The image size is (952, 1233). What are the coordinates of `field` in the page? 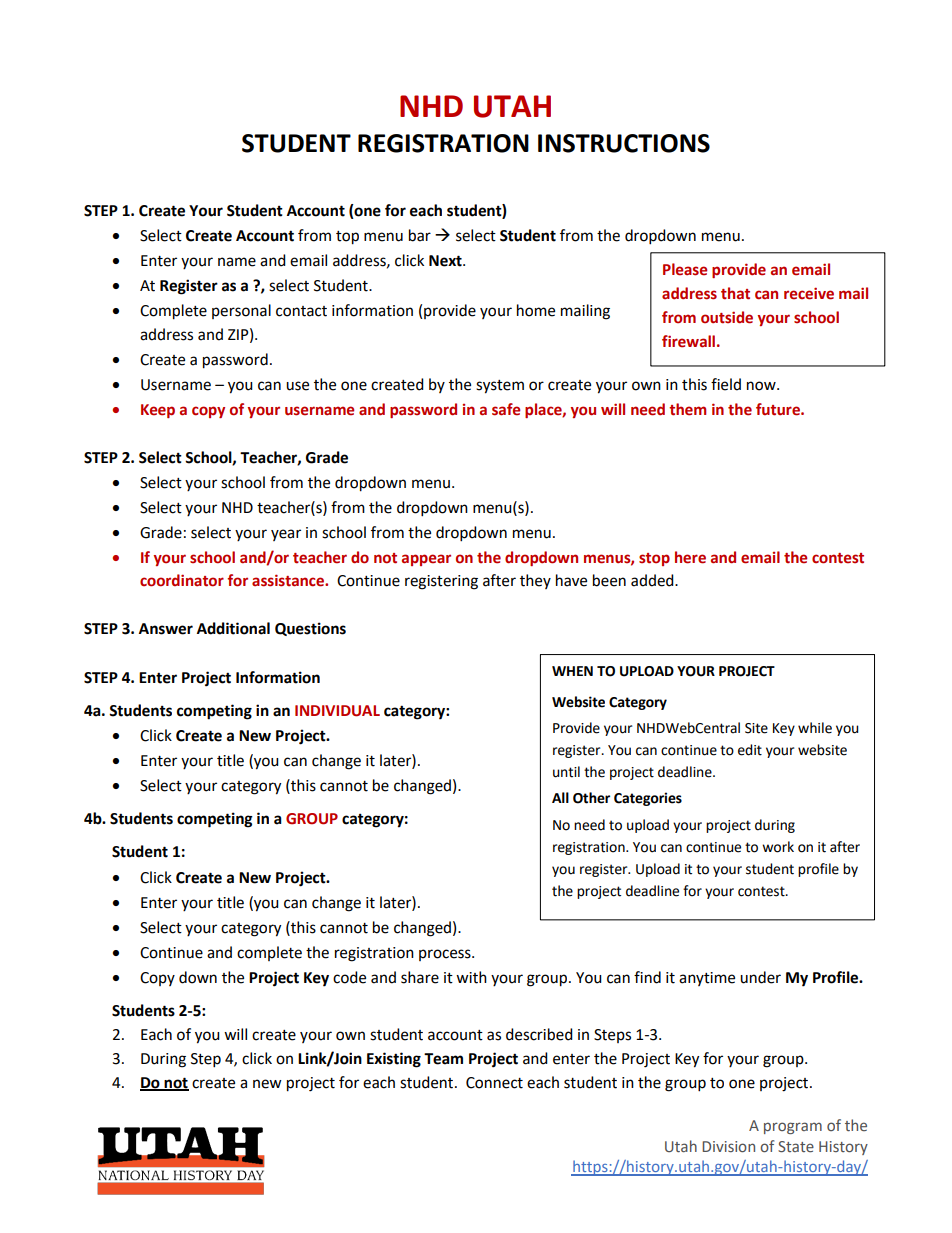 It's located at (726, 384).
